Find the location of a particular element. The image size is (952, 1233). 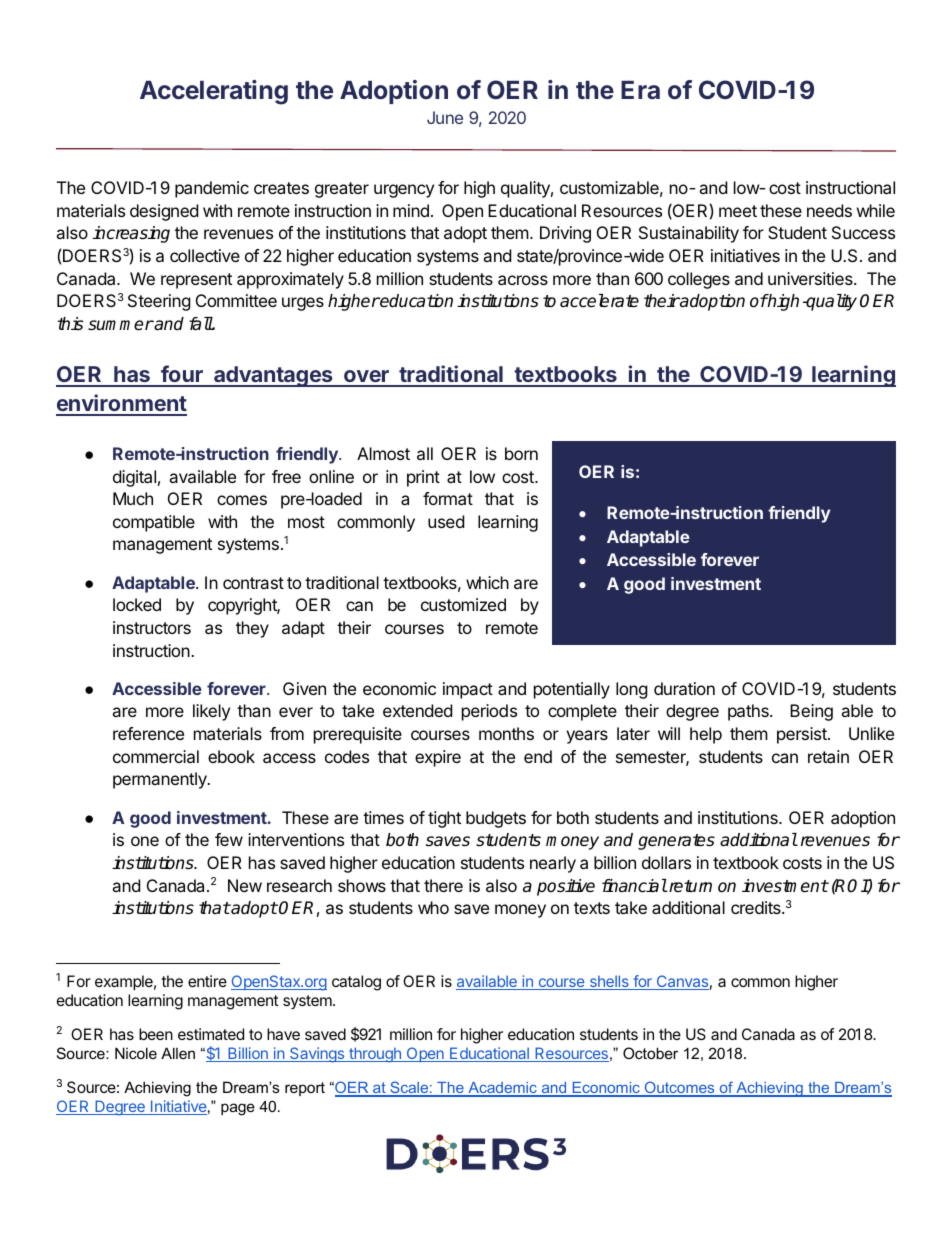

Accelerating is located at coordinates (214, 92).
